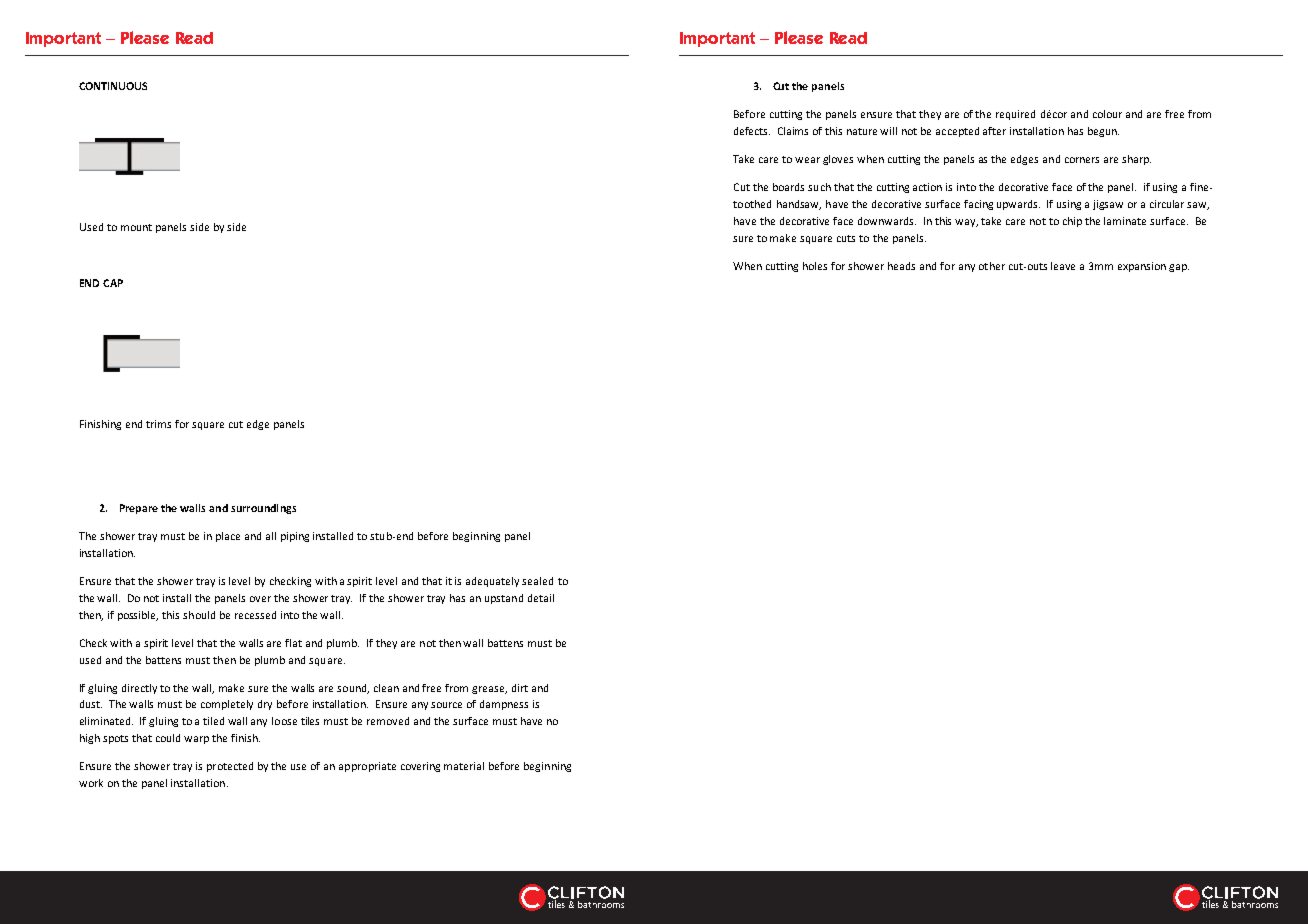 The image size is (1308, 924). I want to click on CAP, so click(113, 283).
